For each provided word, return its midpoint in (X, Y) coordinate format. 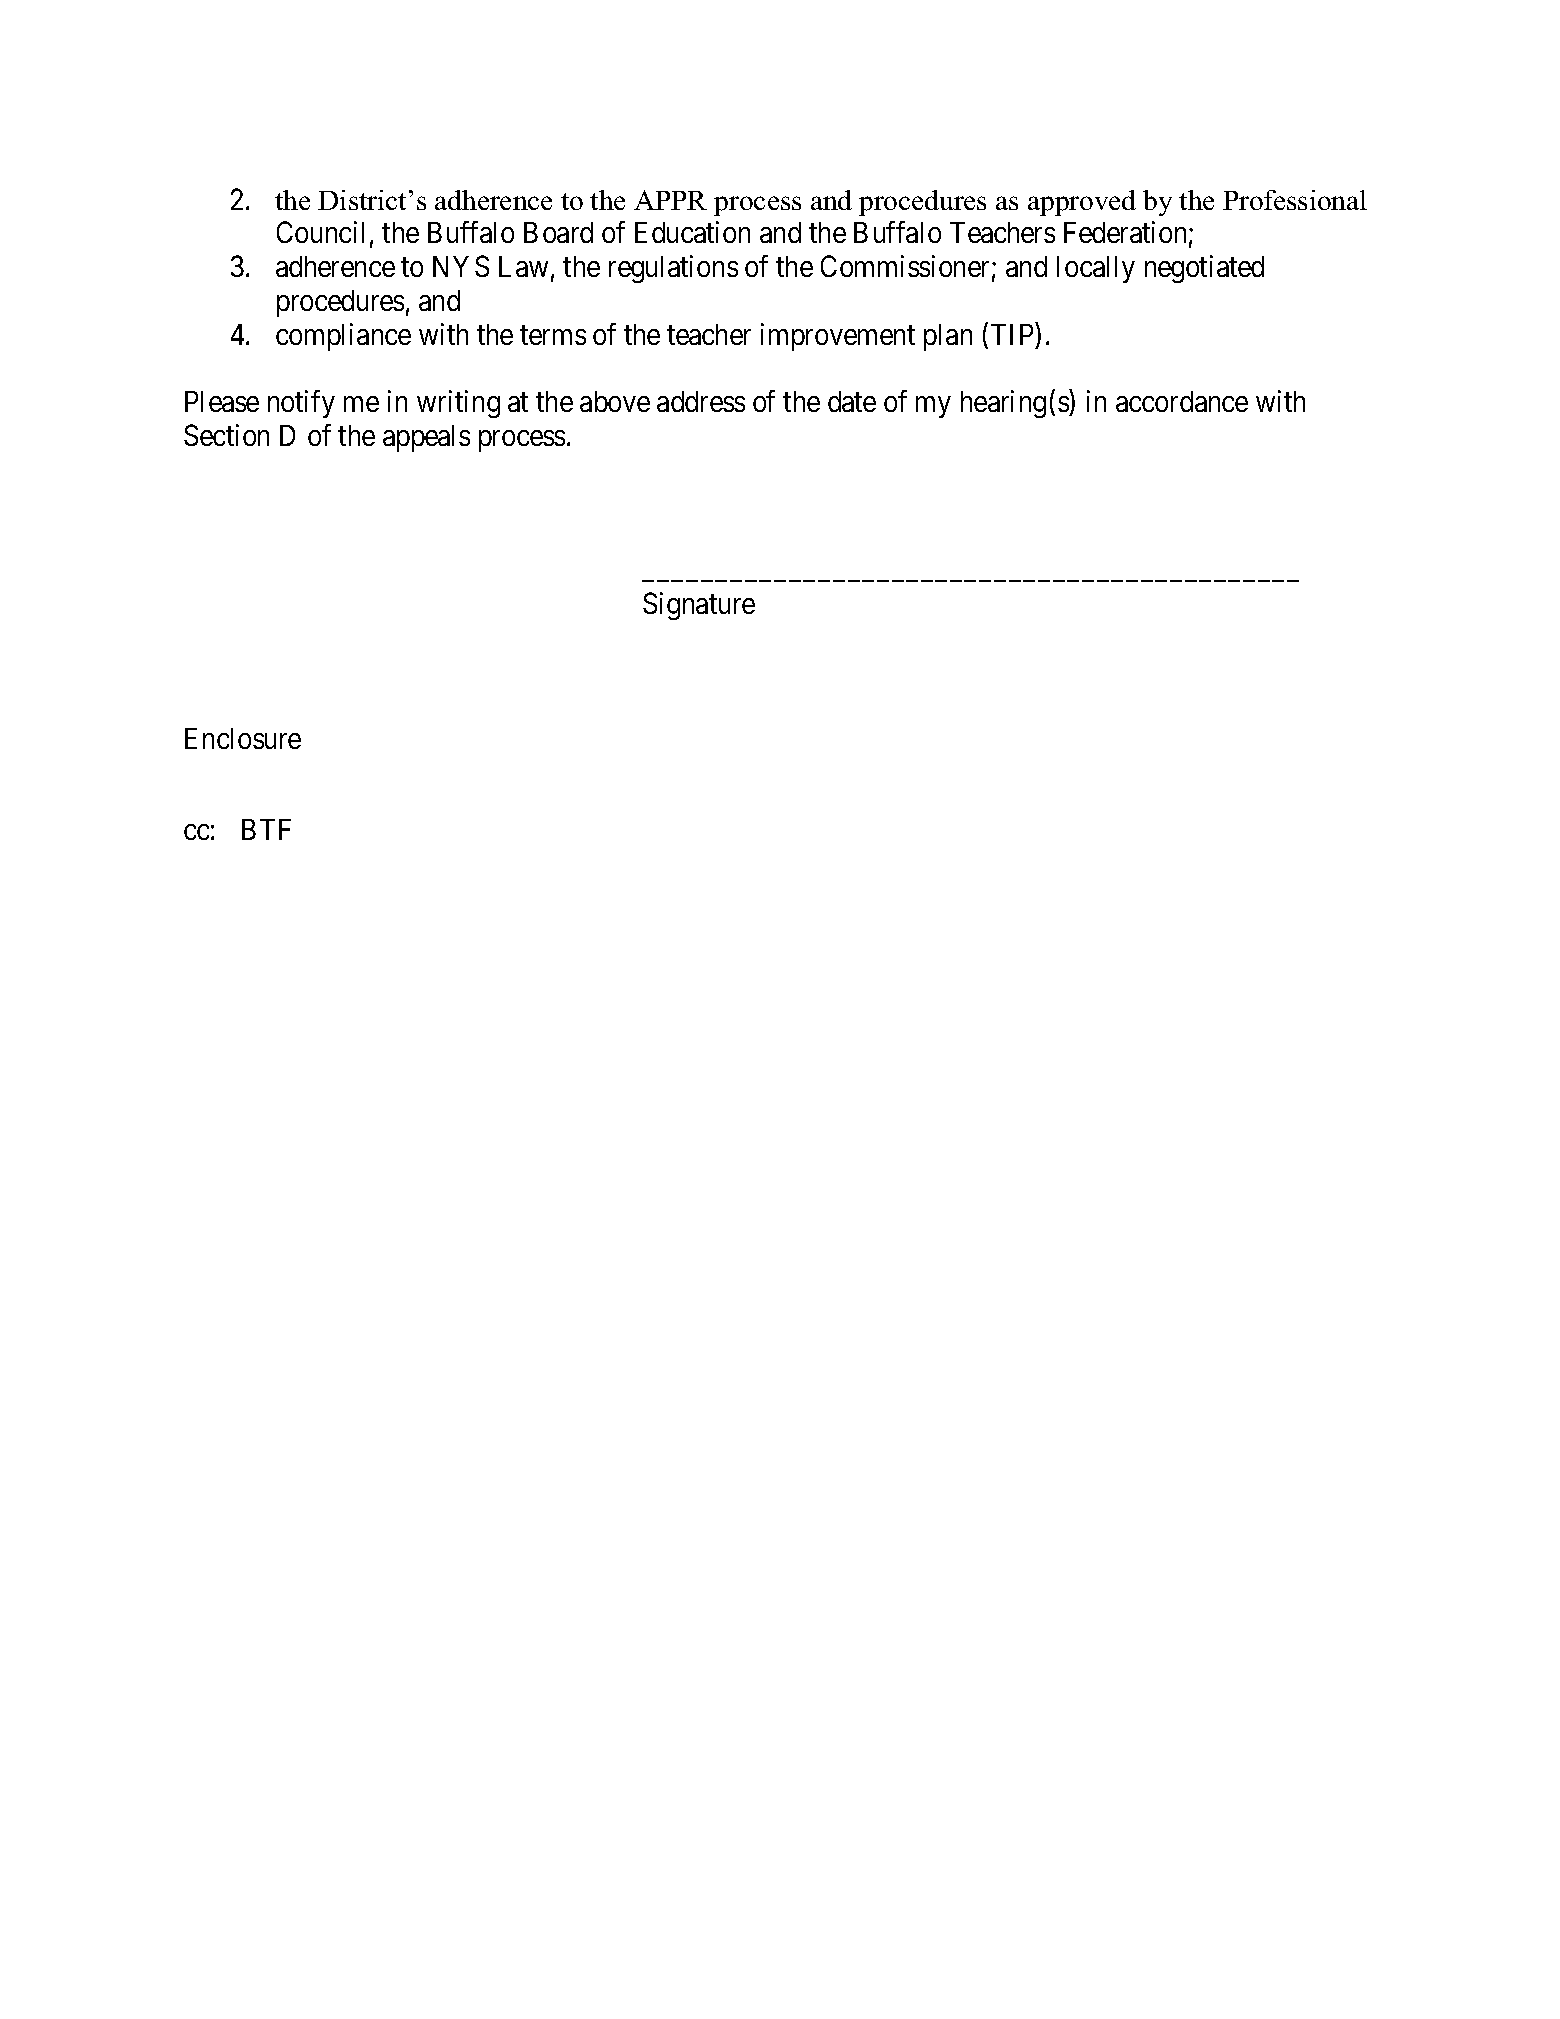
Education (692, 232)
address (701, 401)
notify (301, 404)
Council (320, 232)
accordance (1182, 401)
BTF (266, 829)
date (852, 401)
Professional (1295, 200)
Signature (699, 606)
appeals (426, 438)
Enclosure (243, 738)
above (615, 401)
